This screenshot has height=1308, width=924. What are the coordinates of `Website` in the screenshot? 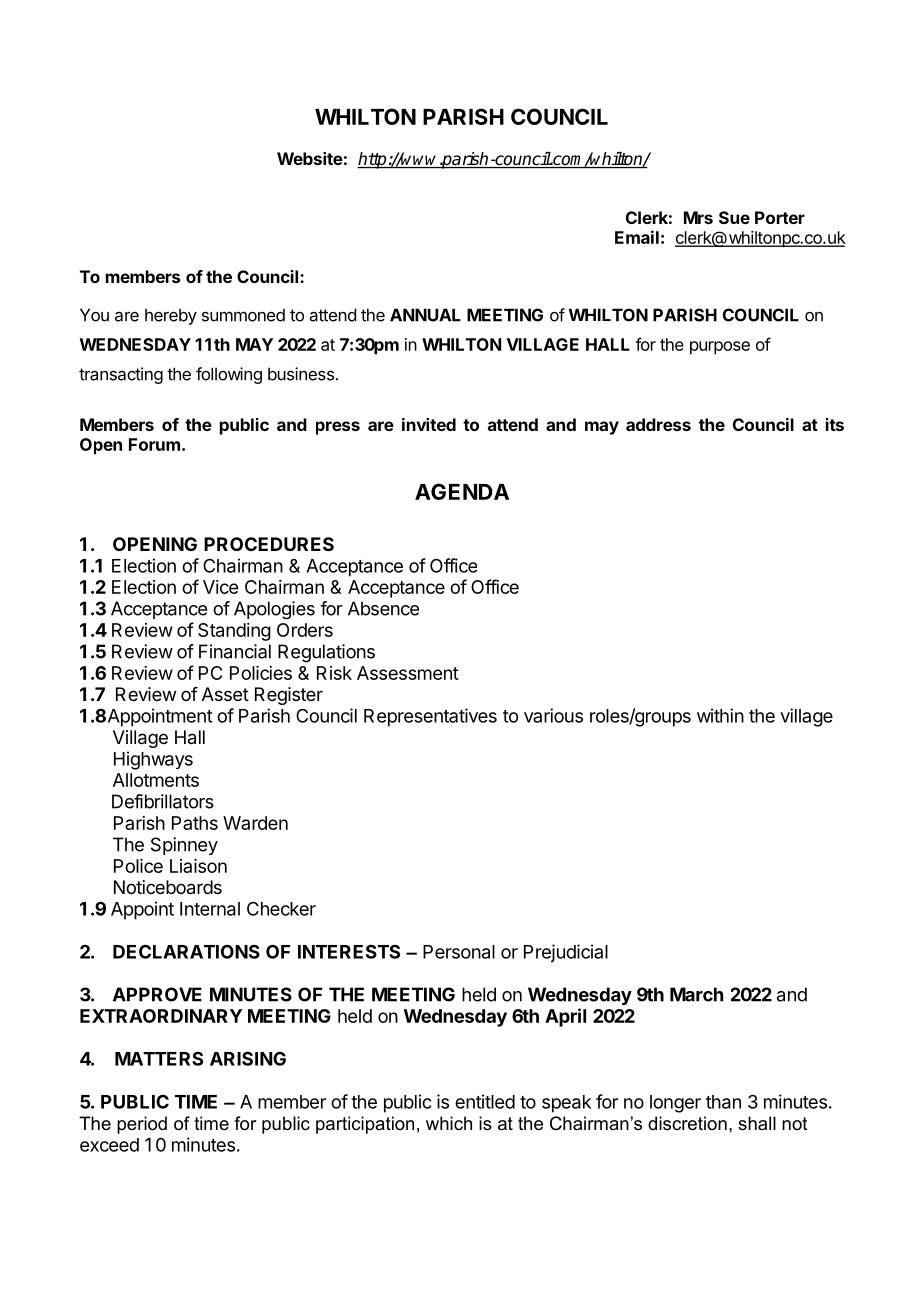 It's located at (310, 158).
